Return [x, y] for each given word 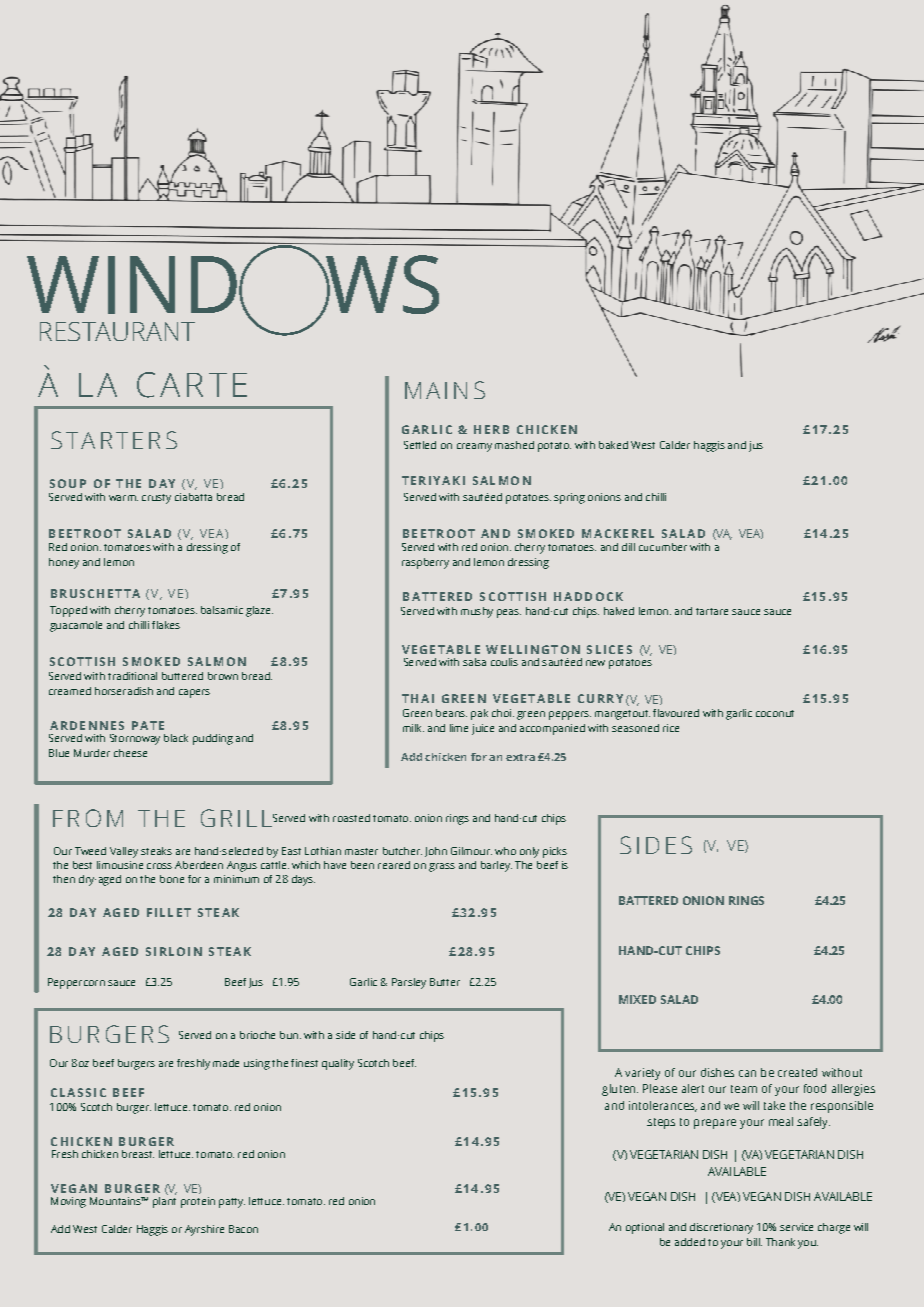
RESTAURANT [117, 331]
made [226, 1063]
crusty [156, 499]
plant [164, 1201]
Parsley [409, 983]
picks [555, 852]
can [747, 1073]
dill [628, 547]
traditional [132, 676]
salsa [474, 662]
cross [159, 866]
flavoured [676, 713]
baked [613, 445]
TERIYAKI [433, 480]
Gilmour [471, 851]
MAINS [445, 390]
